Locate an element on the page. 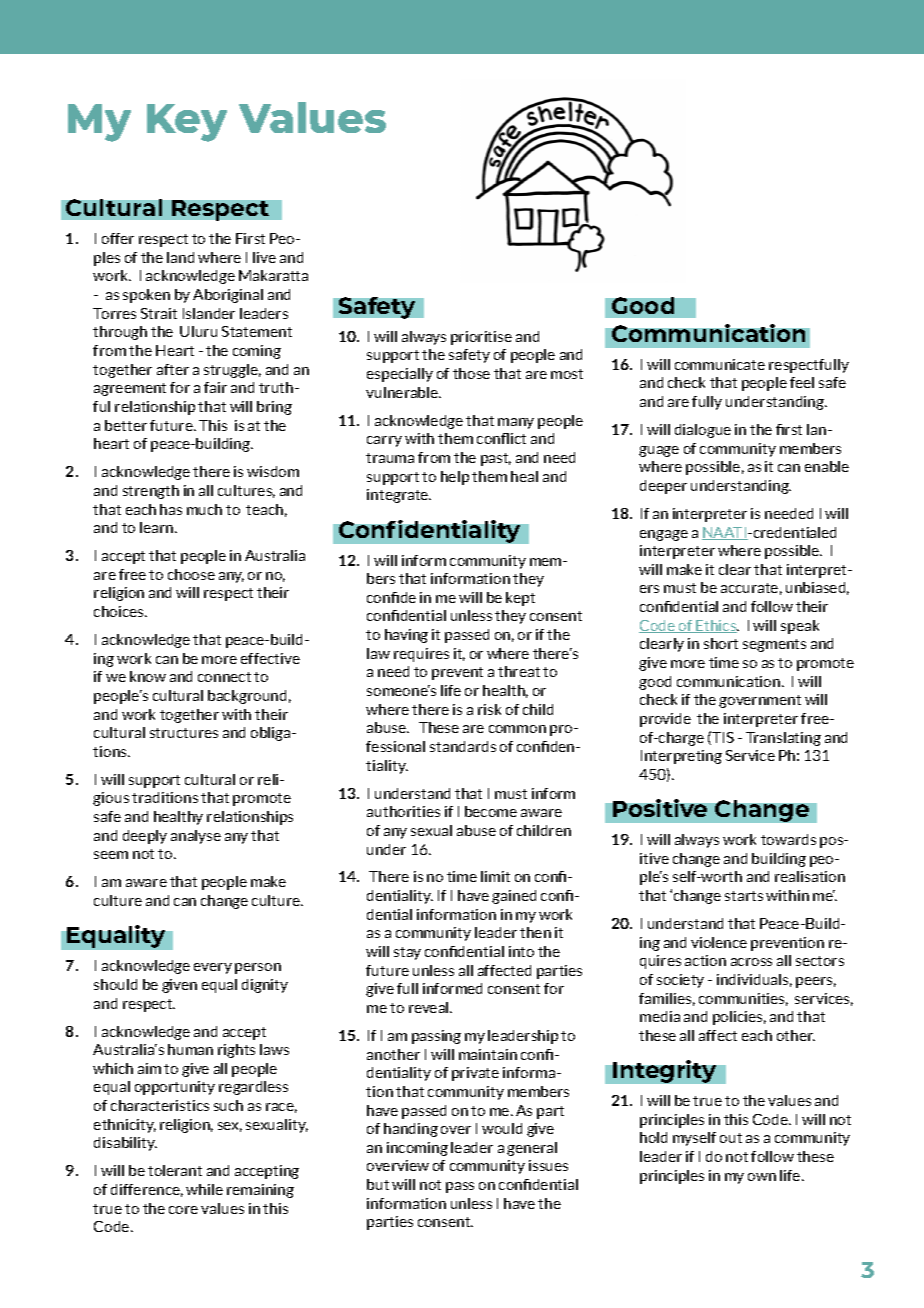 Image resolution: width=924 pixels, height=1308 pixels. would is located at coordinates (502, 1128).
